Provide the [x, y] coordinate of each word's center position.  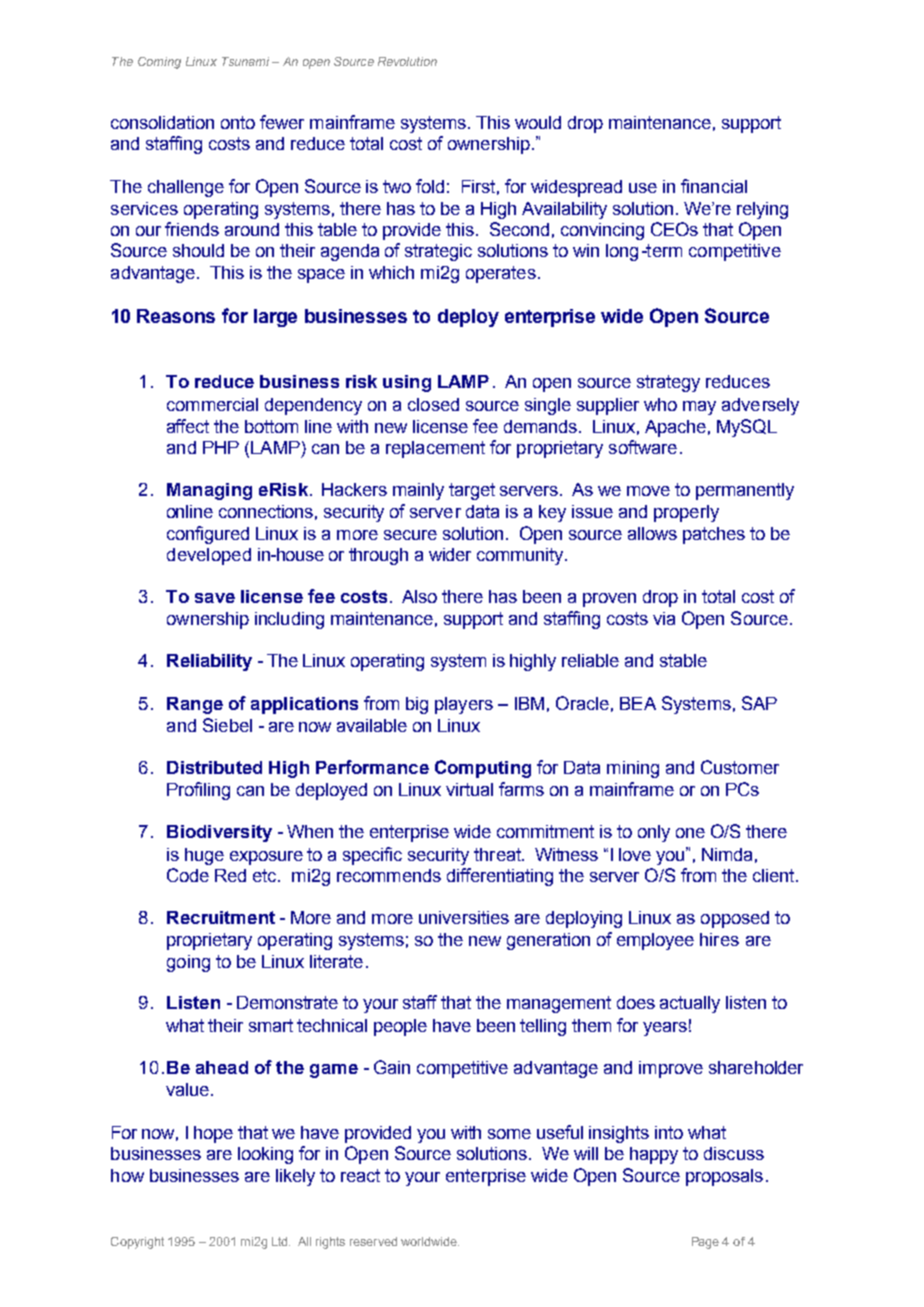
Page [705, 1243]
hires [719, 939]
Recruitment [221, 917]
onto [238, 122]
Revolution [407, 61]
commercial [212, 404]
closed [433, 404]
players [464, 705]
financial [714, 186]
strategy [668, 383]
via [664, 618]
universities [464, 917]
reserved [373, 1241]
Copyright [137, 1243]
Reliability [209, 662]
